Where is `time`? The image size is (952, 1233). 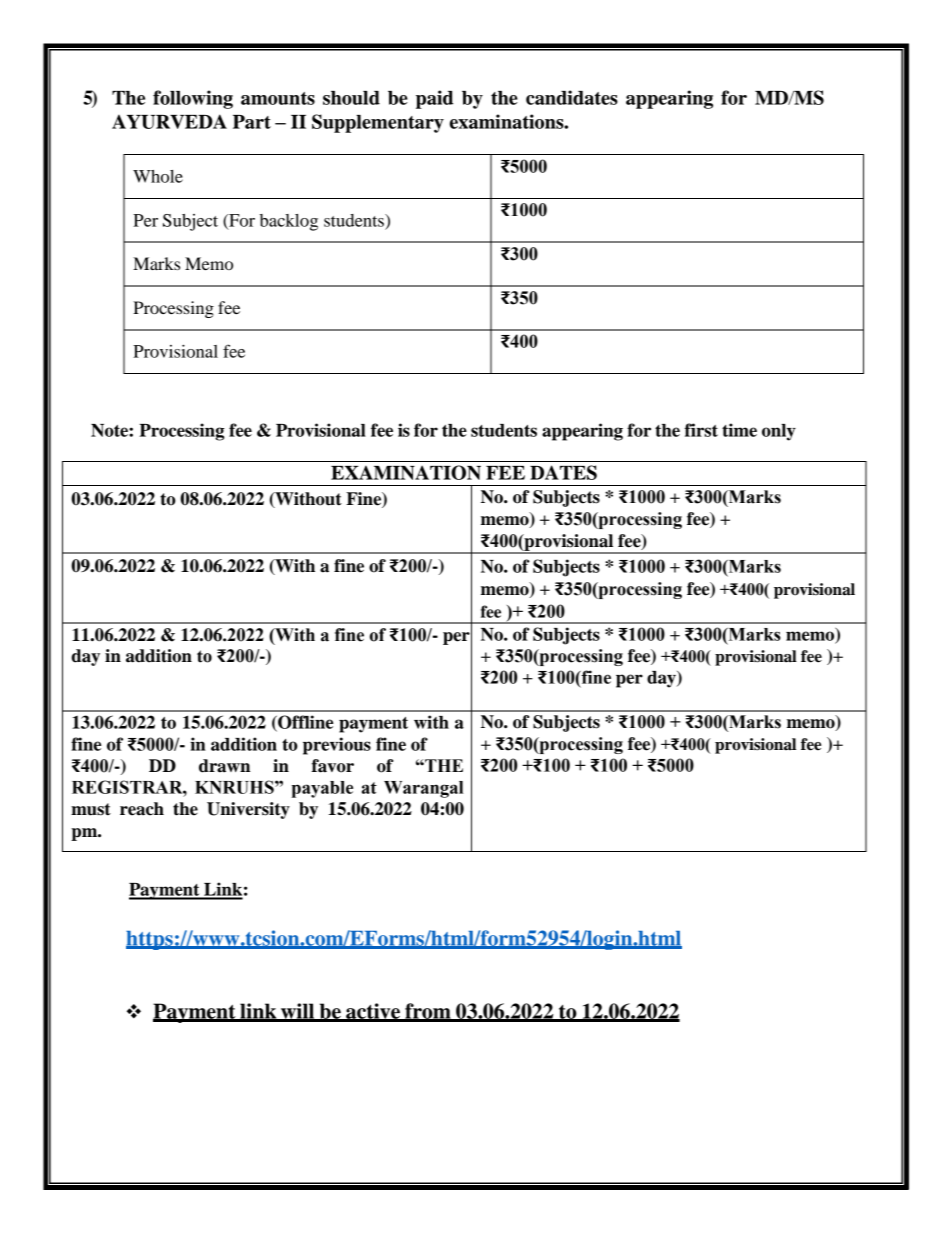 time is located at coordinates (739, 430).
